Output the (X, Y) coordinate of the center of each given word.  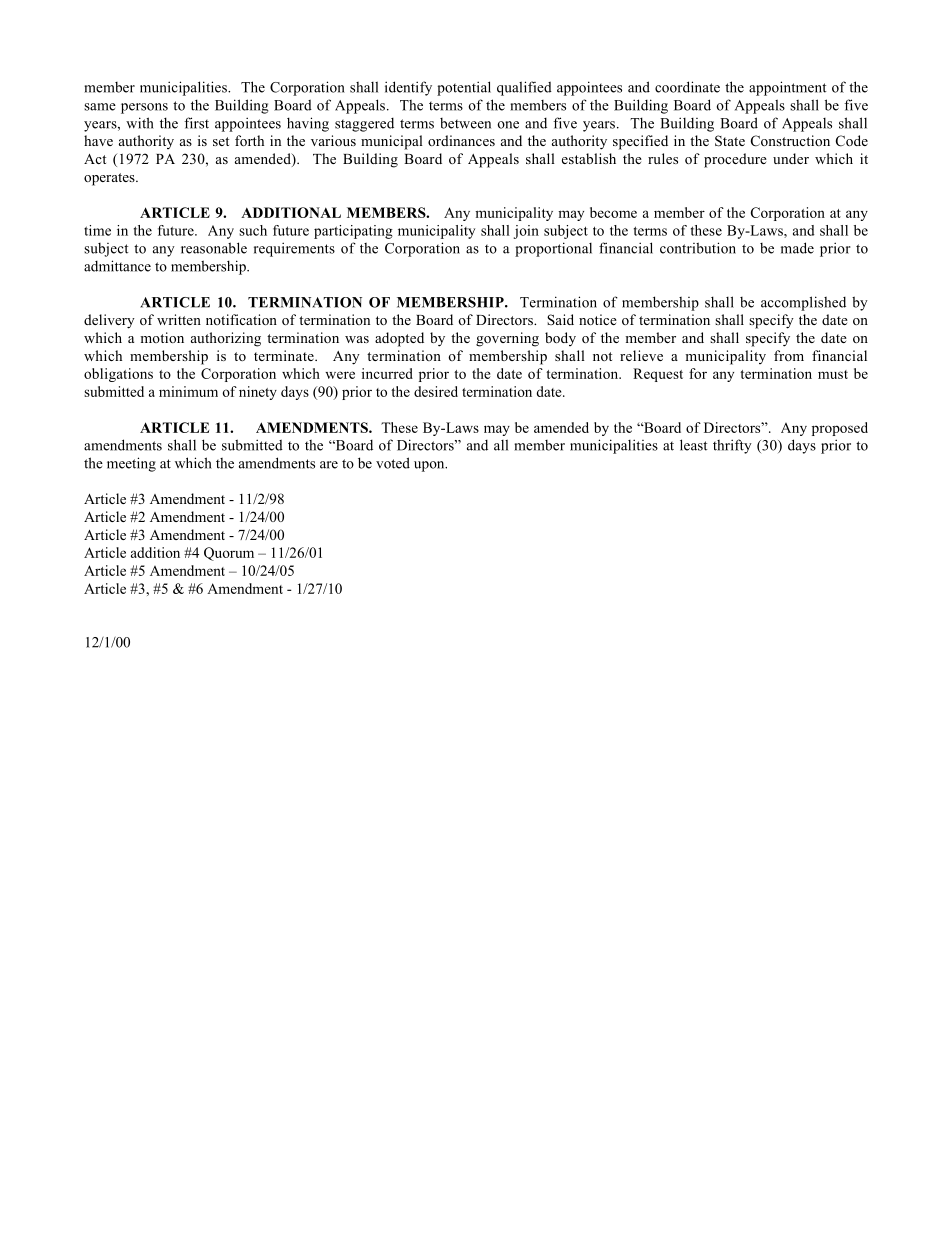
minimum (188, 391)
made (797, 248)
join (526, 232)
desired (436, 391)
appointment (788, 88)
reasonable (214, 248)
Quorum (229, 554)
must (833, 374)
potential (464, 88)
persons (144, 108)
